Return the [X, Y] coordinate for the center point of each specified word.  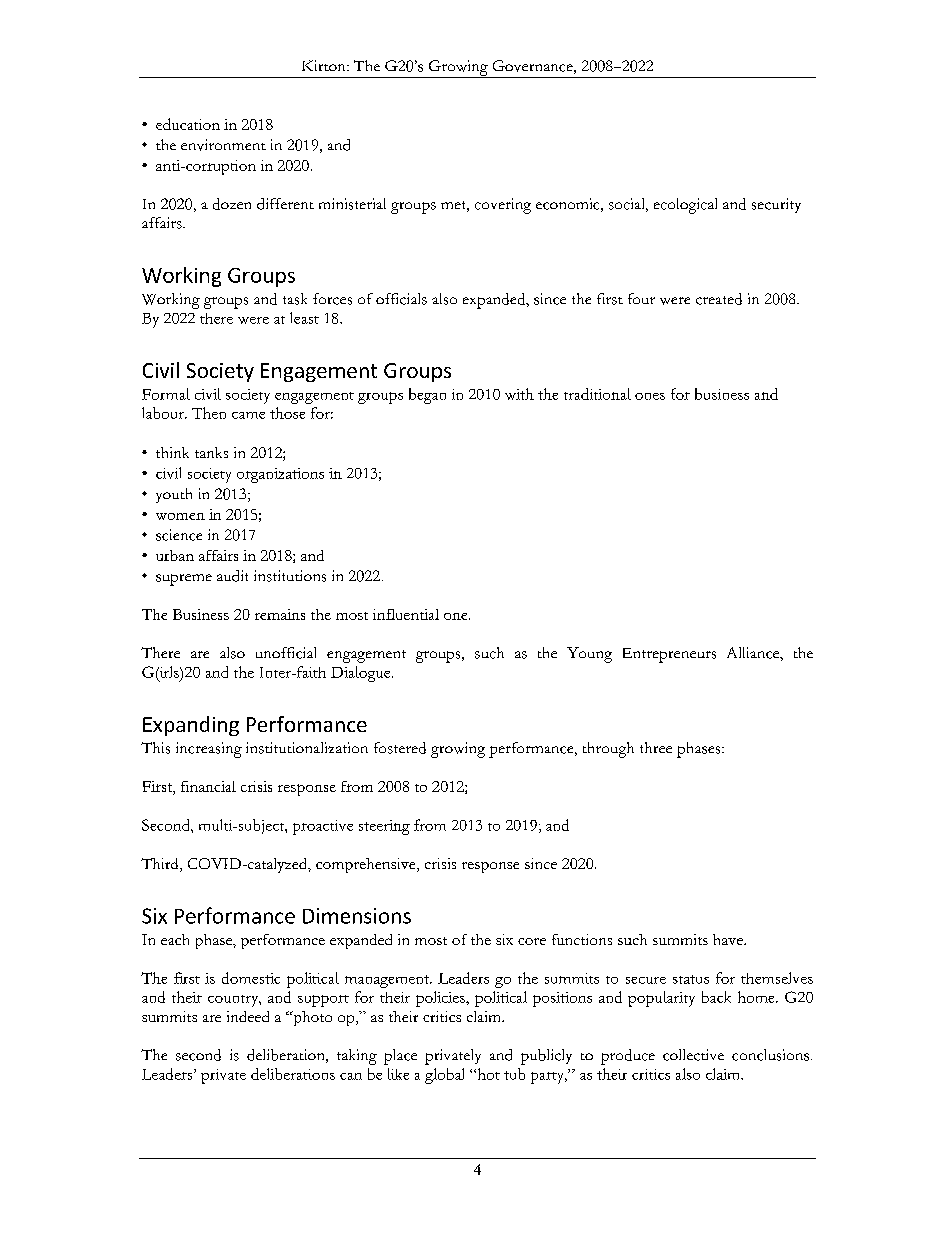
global [444, 1076]
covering [503, 206]
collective [693, 1055]
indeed [248, 1016]
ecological [685, 206]
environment [223, 145]
